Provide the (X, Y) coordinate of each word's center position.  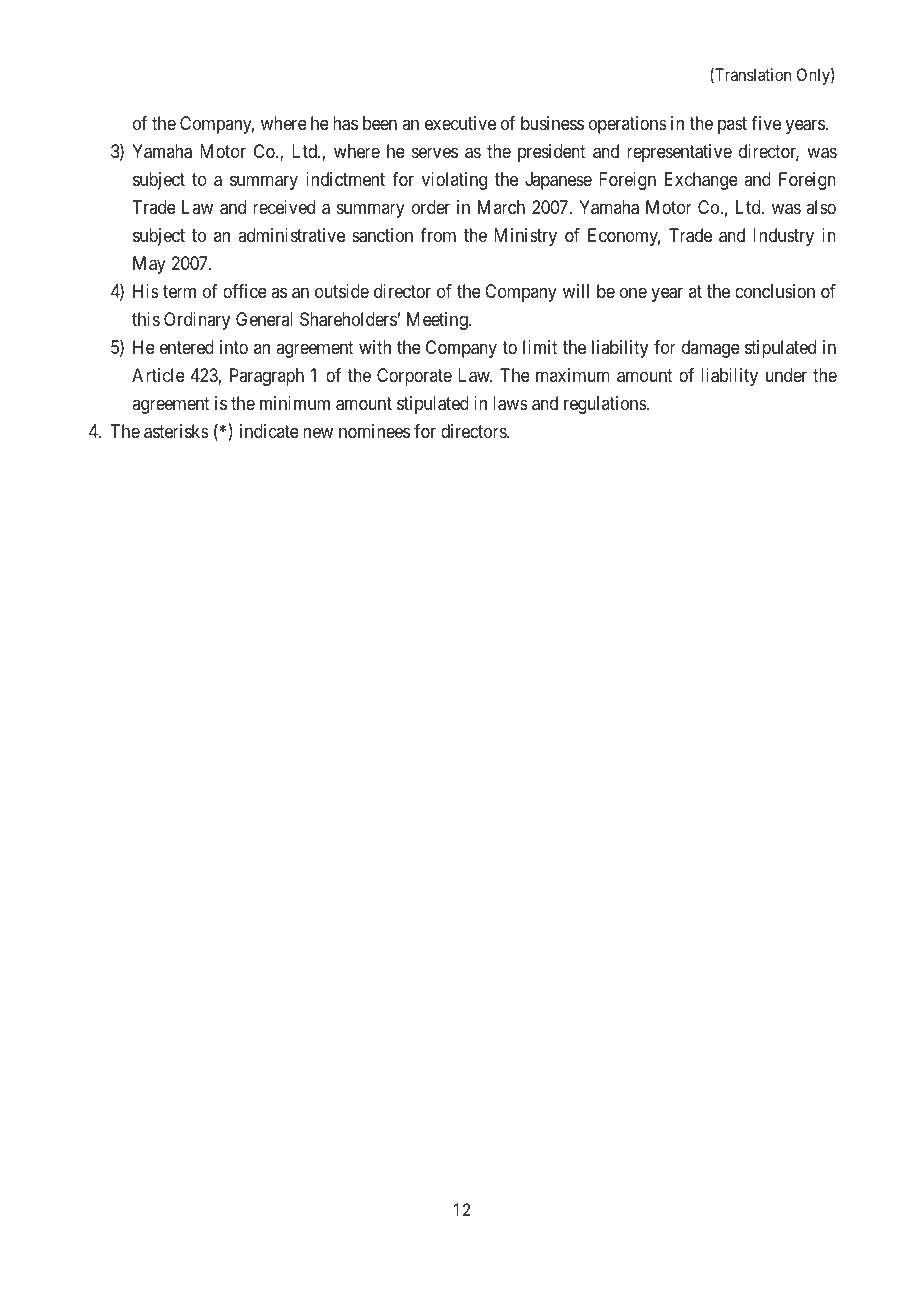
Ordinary (197, 321)
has (345, 123)
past (732, 126)
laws (510, 403)
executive (460, 123)
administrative (291, 235)
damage (711, 349)
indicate (269, 431)
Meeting (438, 321)
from (438, 235)
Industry (783, 237)
